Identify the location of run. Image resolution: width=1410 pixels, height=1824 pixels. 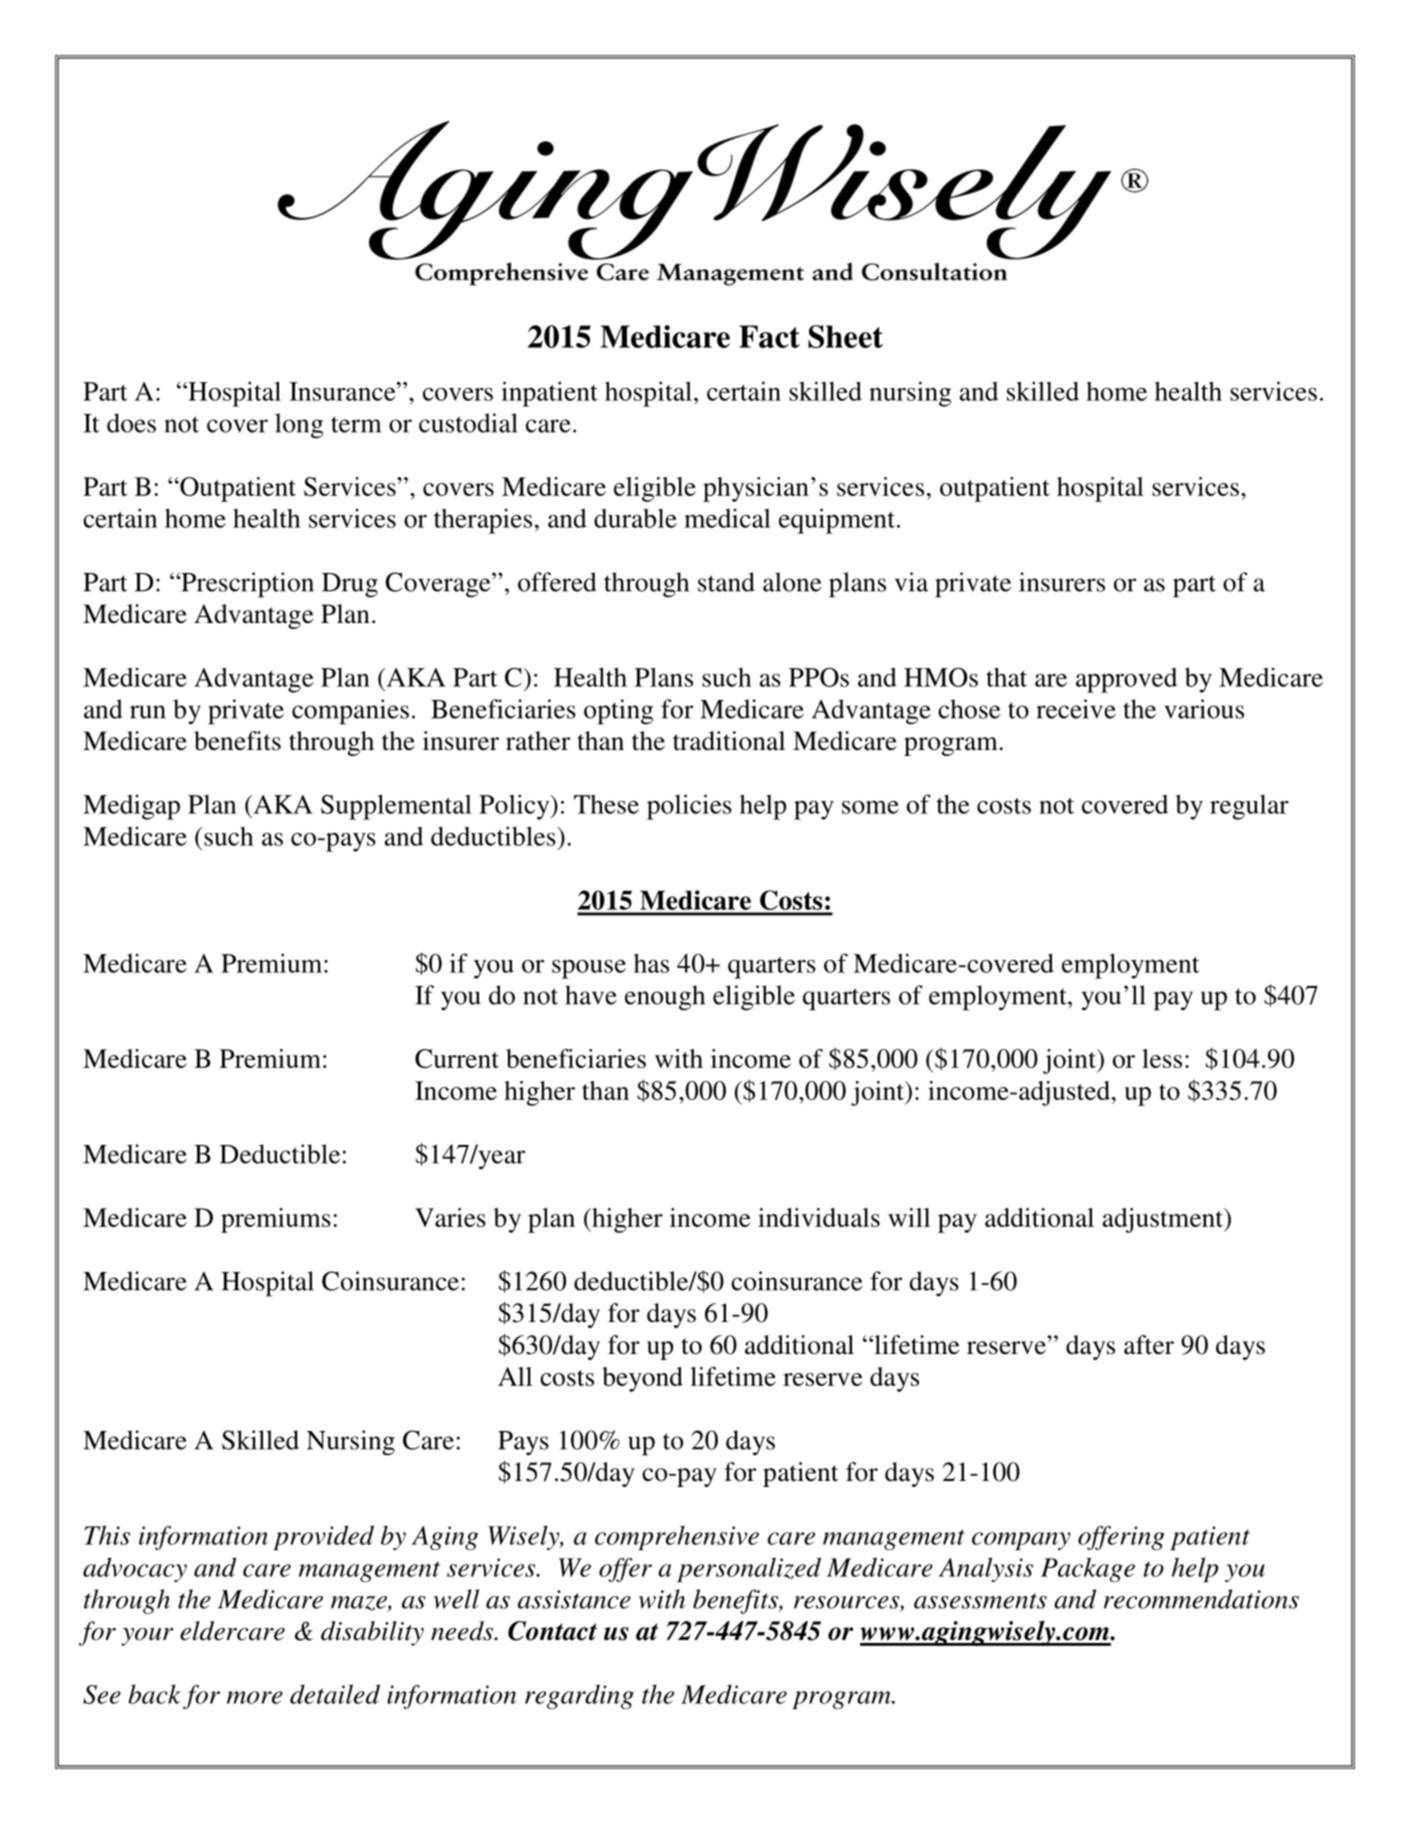
(148, 712).
